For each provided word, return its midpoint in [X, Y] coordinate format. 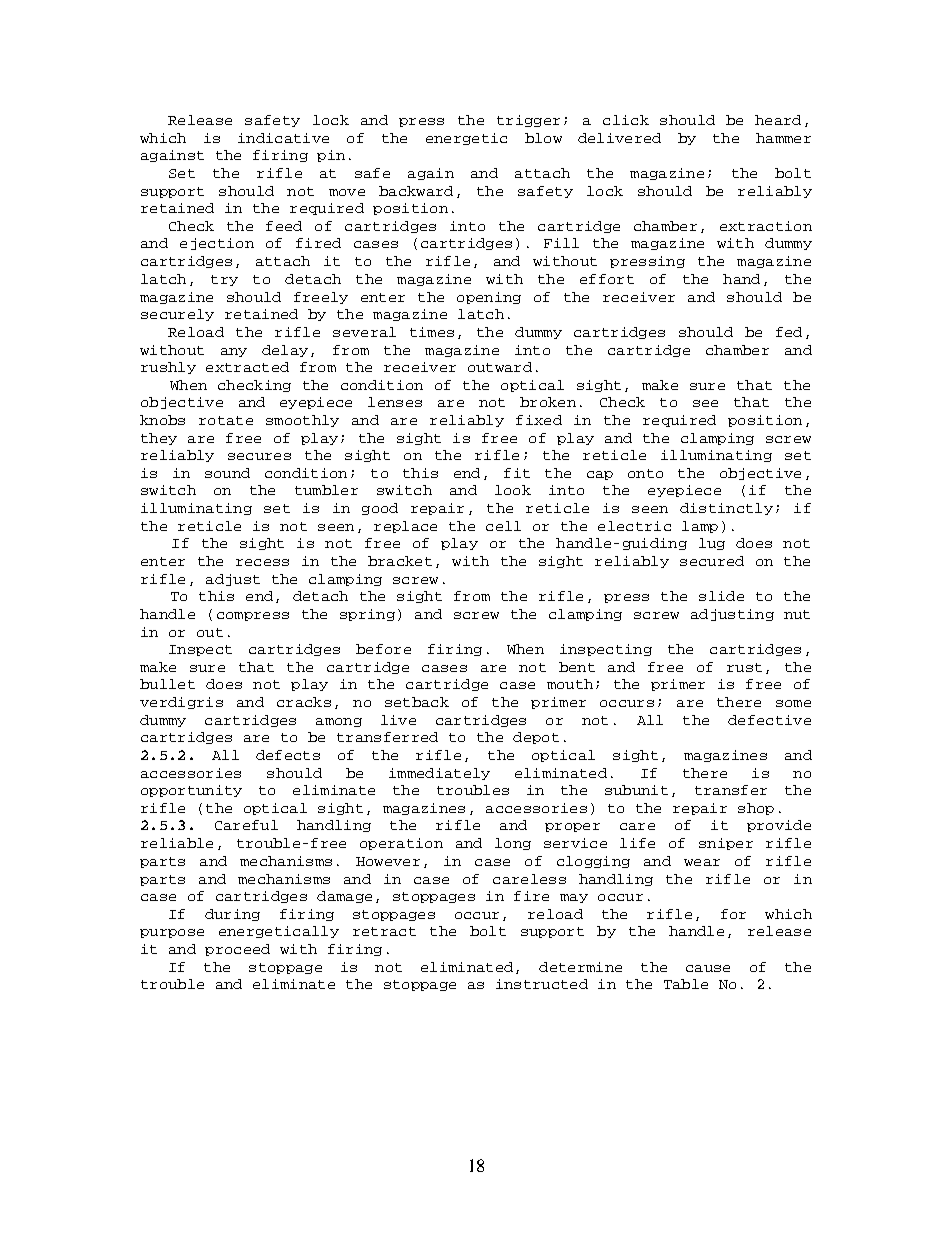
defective [769, 720]
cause [708, 968]
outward [500, 367]
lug [712, 544]
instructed [542, 984]
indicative [283, 138]
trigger [528, 121]
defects [288, 755]
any [234, 352]
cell [503, 526]
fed [789, 332]
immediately [439, 774]
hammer [783, 138]
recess [262, 562]
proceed [237, 950]
